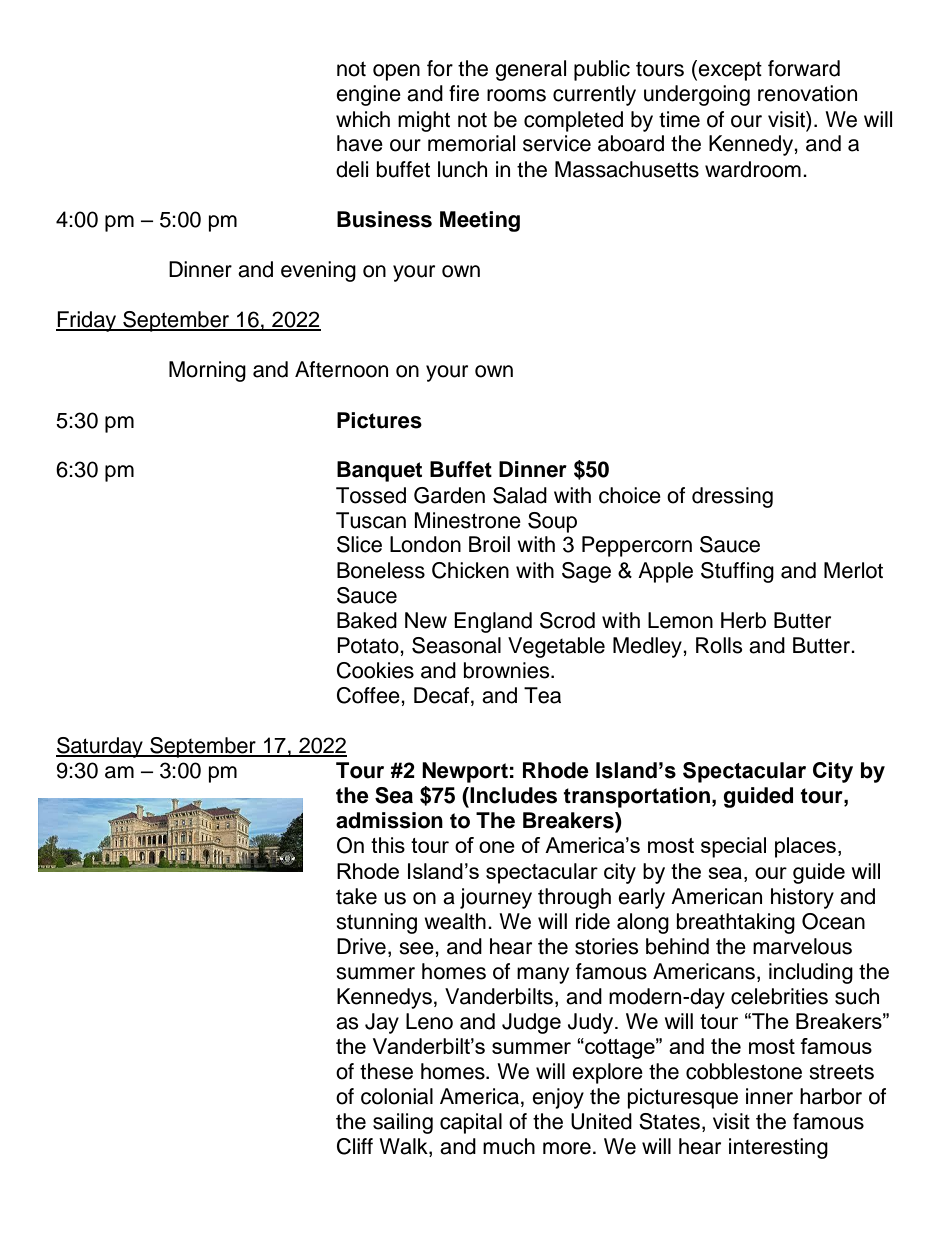 Image resolution: width=952 pixels, height=1233 pixels. What do you see at coordinates (367, 620) in the document?
I see `Baked` at bounding box center [367, 620].
